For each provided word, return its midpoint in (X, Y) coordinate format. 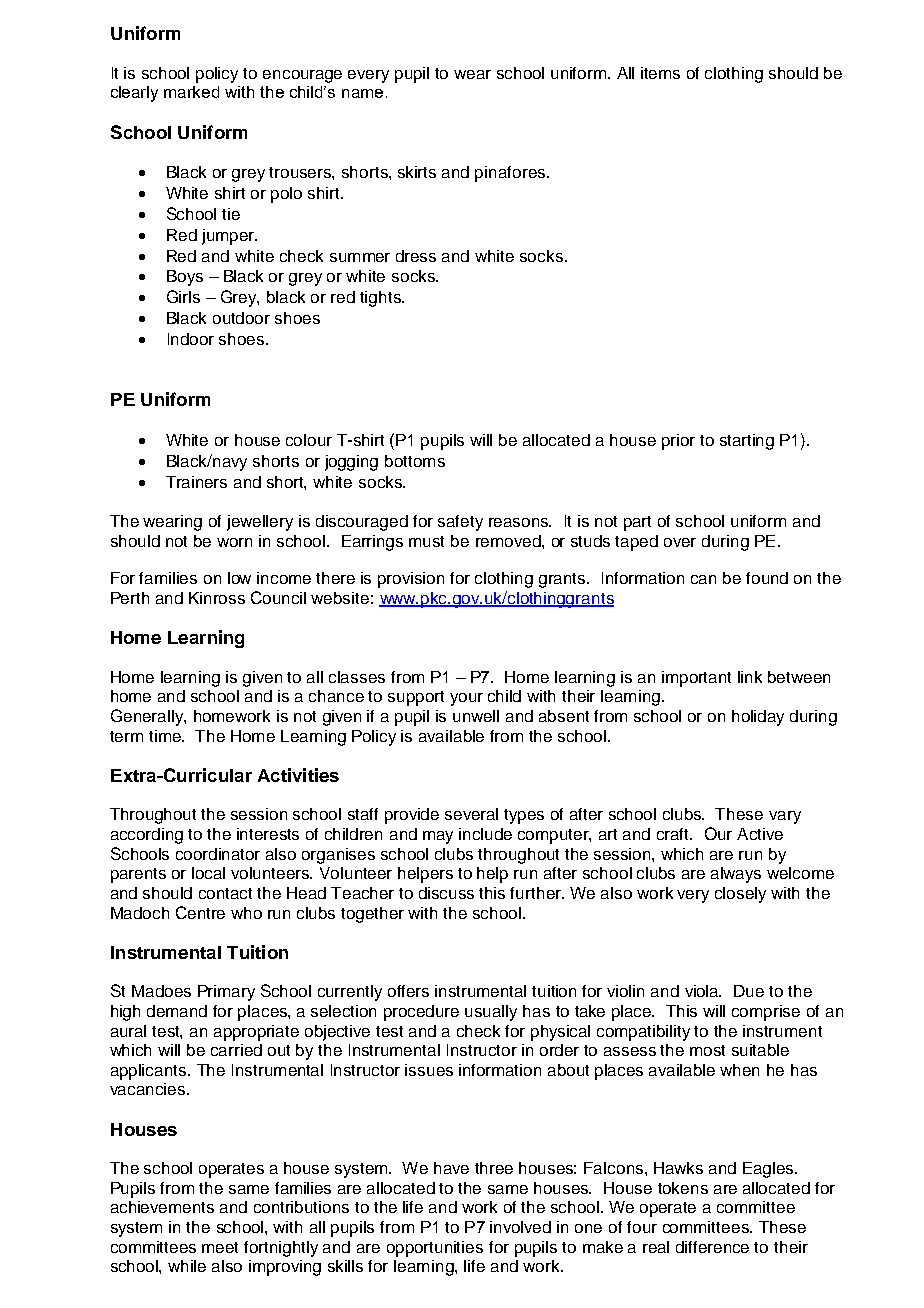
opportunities (435, 1249)
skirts (417, 172)
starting (747, 442)
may (438, 837)
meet (220, 1247)
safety (460, 523)
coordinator (218, 854)
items (660, 73)
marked (191, 92)
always (736, 875)
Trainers (196, 482)
